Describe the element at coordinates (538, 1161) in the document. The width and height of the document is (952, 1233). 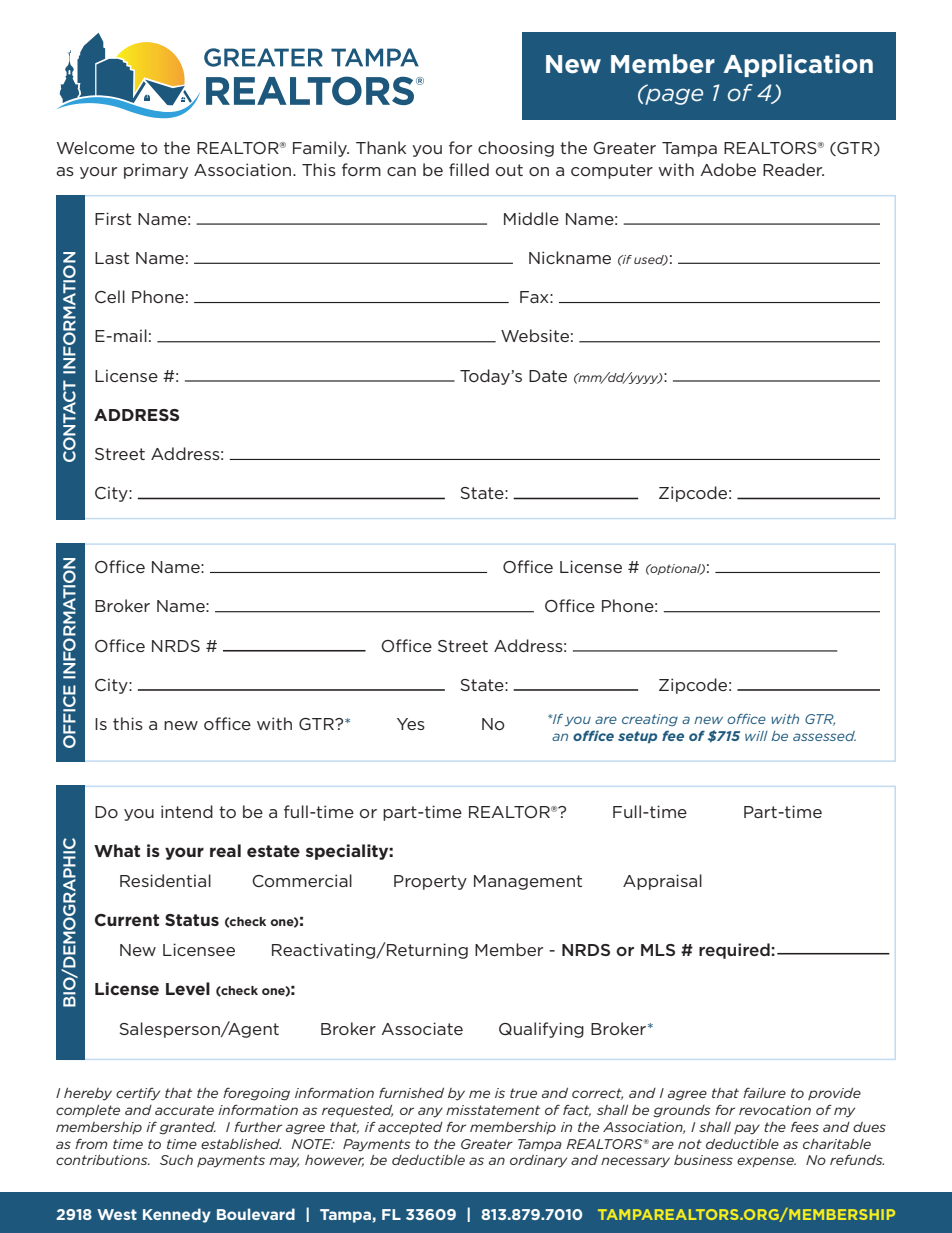
I see `ordinary` at that location.
